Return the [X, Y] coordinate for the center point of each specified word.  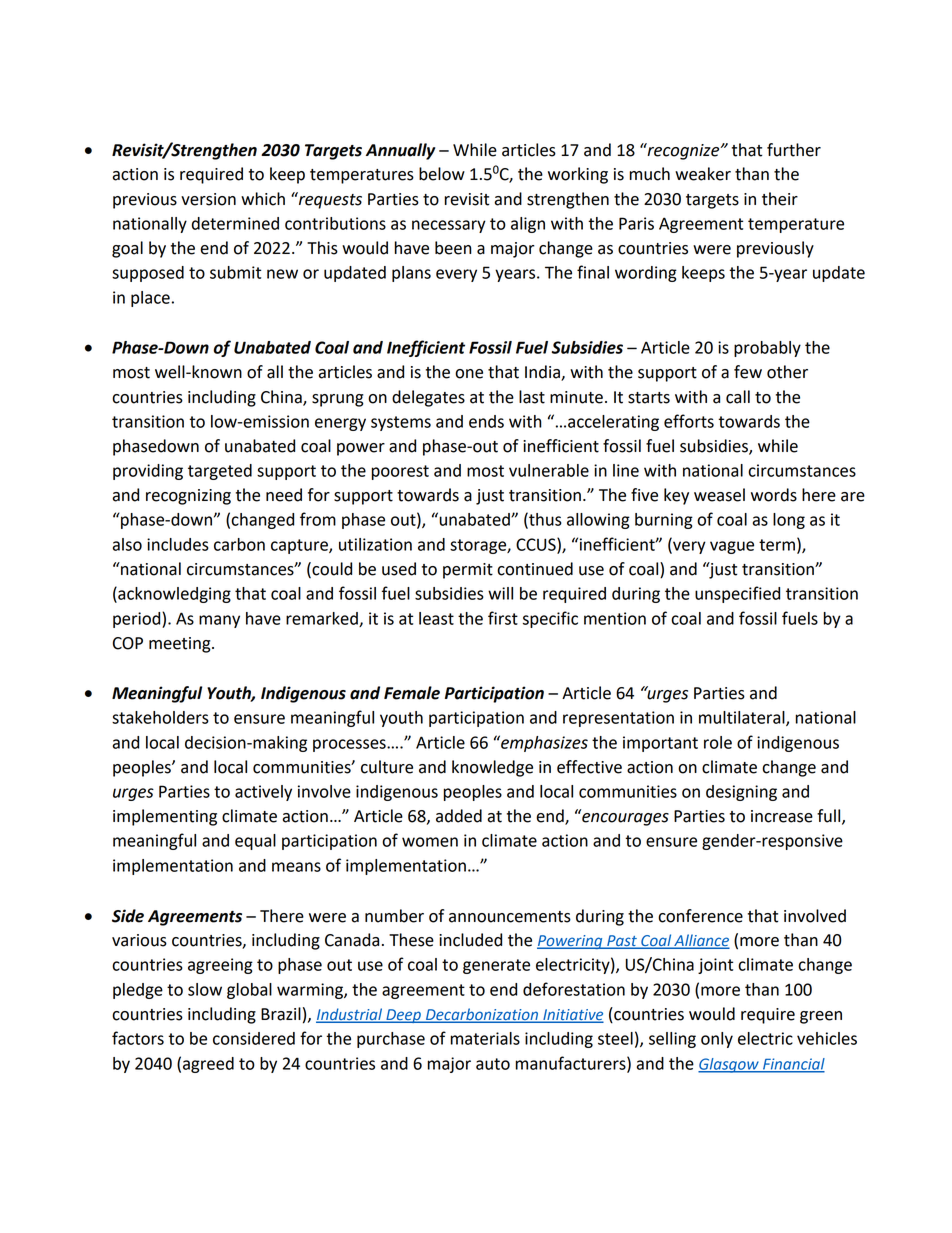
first [503, 618]
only [717, 1040]
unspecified [737, 594]
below [442, 174]
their [780, 199]
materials [485, 1038]
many [219, 621]
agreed [208, 1065]
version [208, 199]
